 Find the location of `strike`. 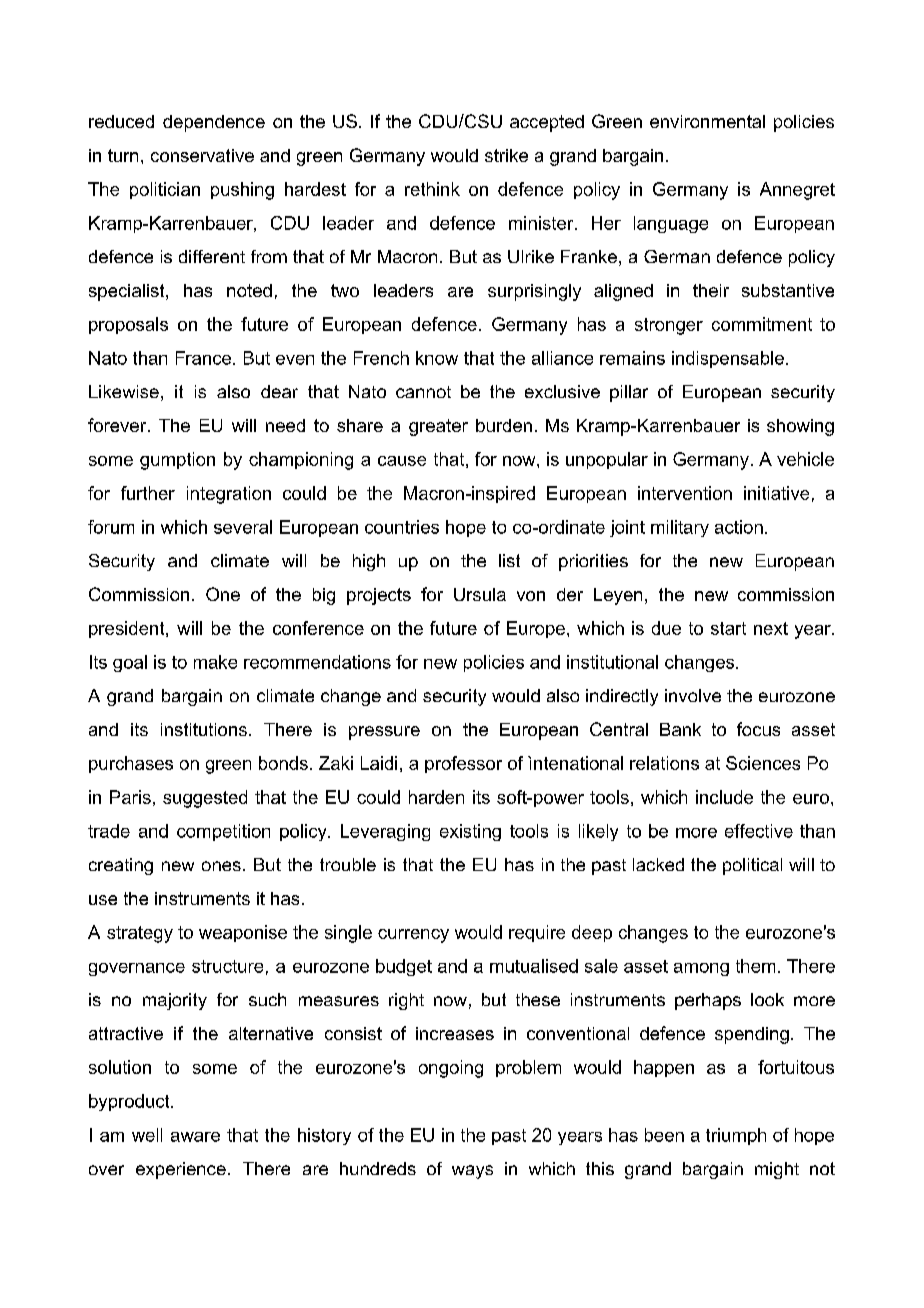

strike is located at coordinates (506, 155).
